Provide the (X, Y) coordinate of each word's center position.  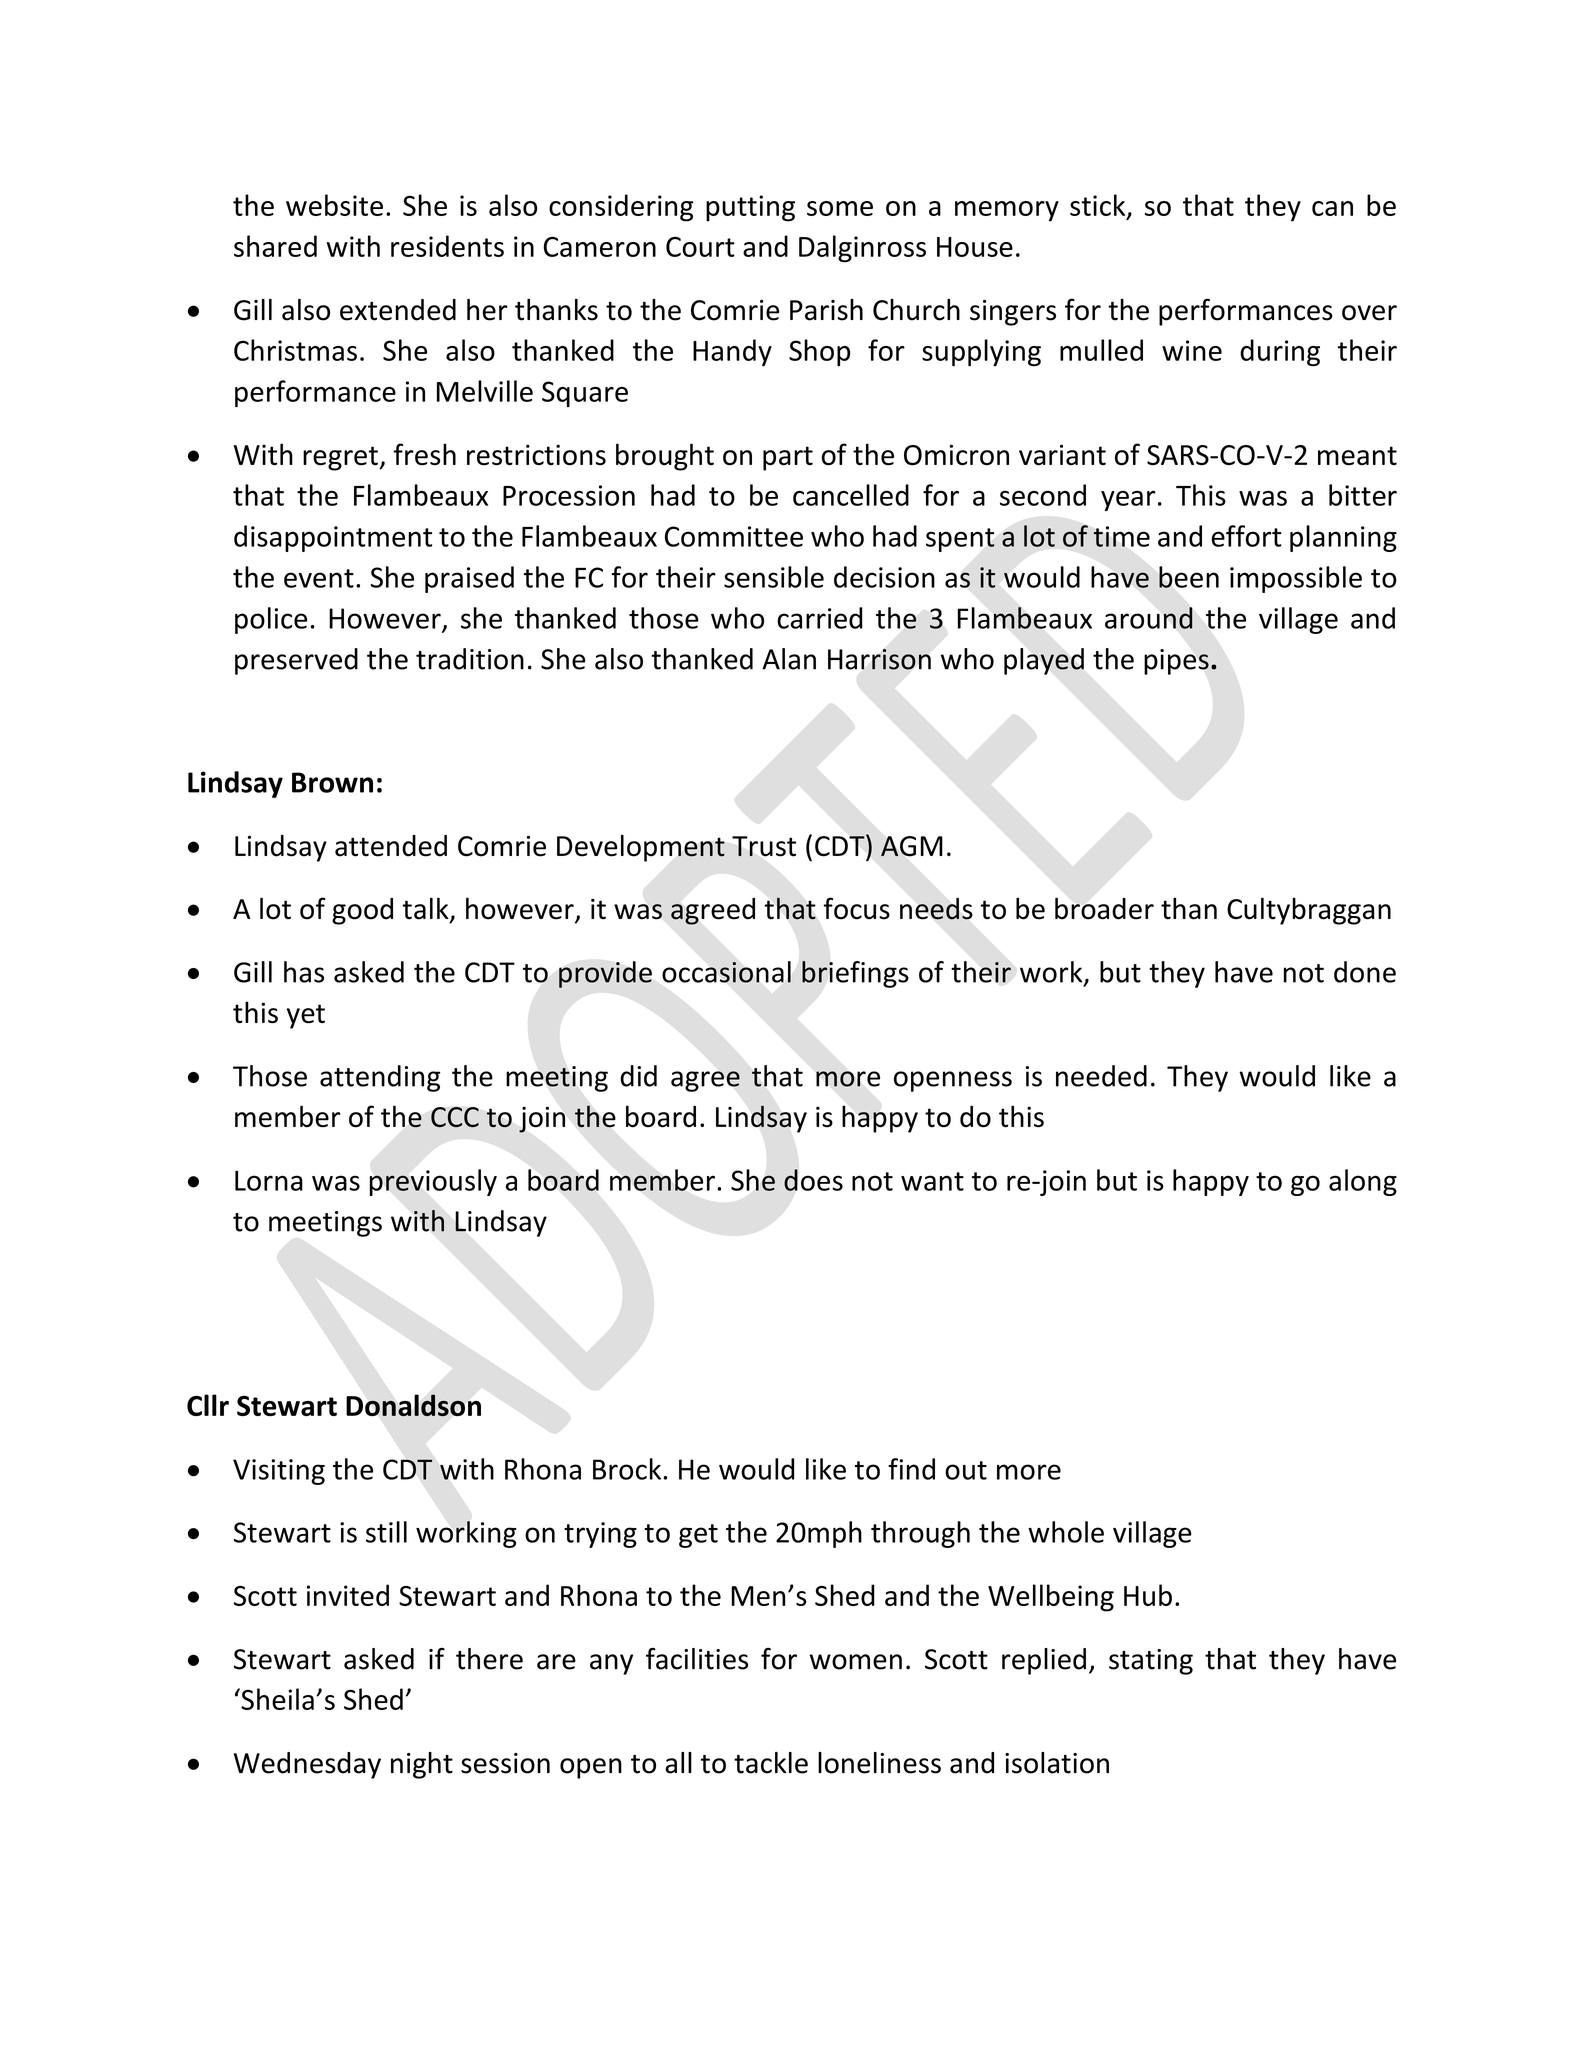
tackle (771, 1763)
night (422, 1765)
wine (1192, 350)
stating (1151, 1662)
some (840, 208)
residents (447, 246)
